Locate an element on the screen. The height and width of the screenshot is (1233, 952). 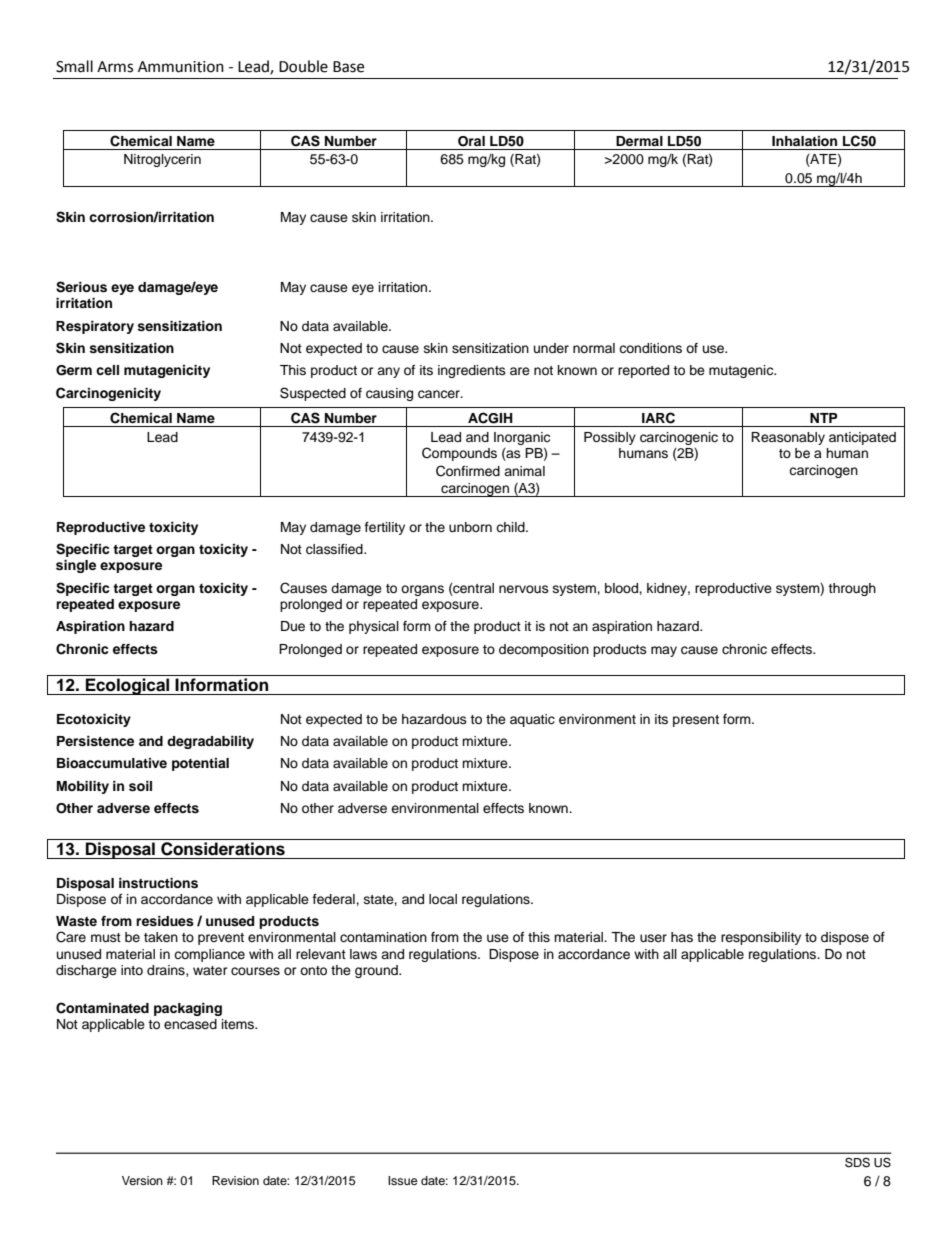
Version is located at coordinates (142, 1180).
